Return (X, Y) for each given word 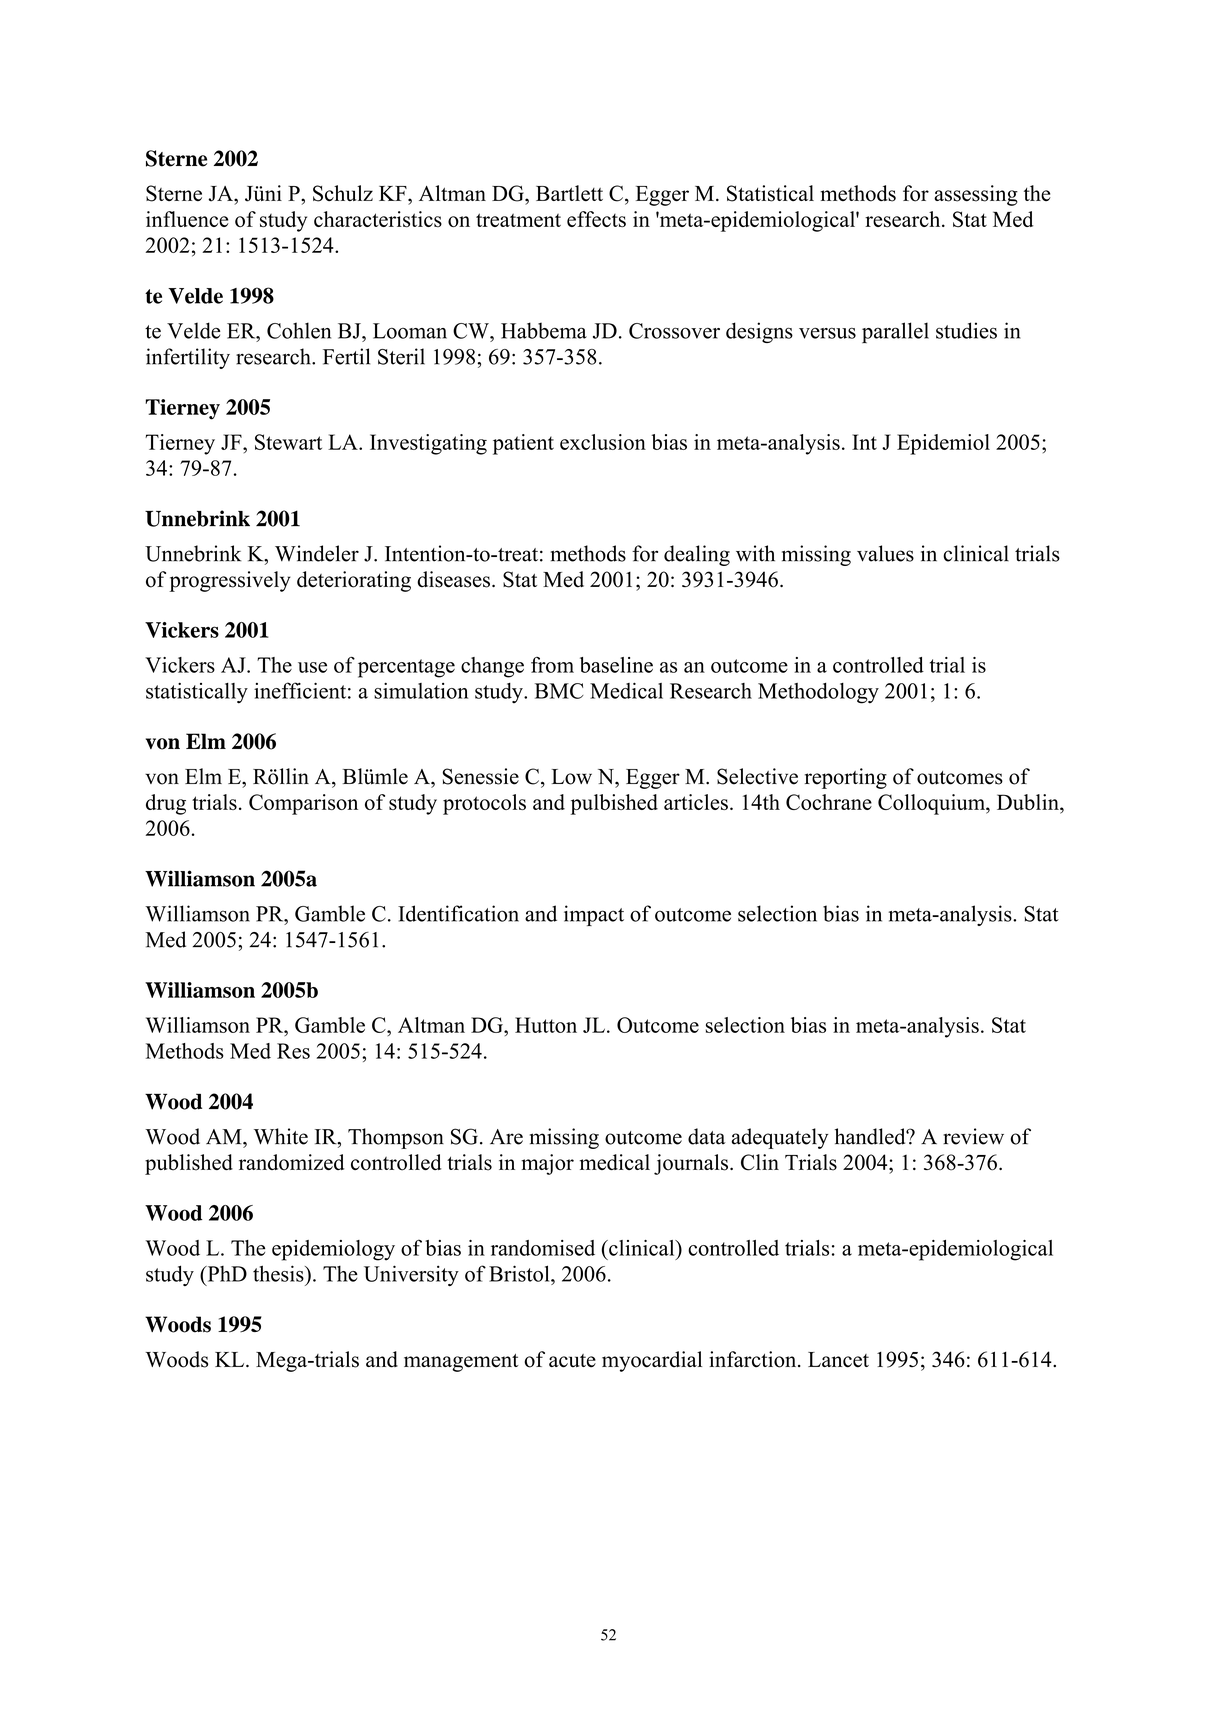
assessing (976, 195)
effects (596, 219)
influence (187, 219)
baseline (616, 665)
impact (594, 915)
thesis (279, 1273)
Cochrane (829, 802)
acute (572, 1361)
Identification (458, 913)
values (885, 553)
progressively (230, 581)
